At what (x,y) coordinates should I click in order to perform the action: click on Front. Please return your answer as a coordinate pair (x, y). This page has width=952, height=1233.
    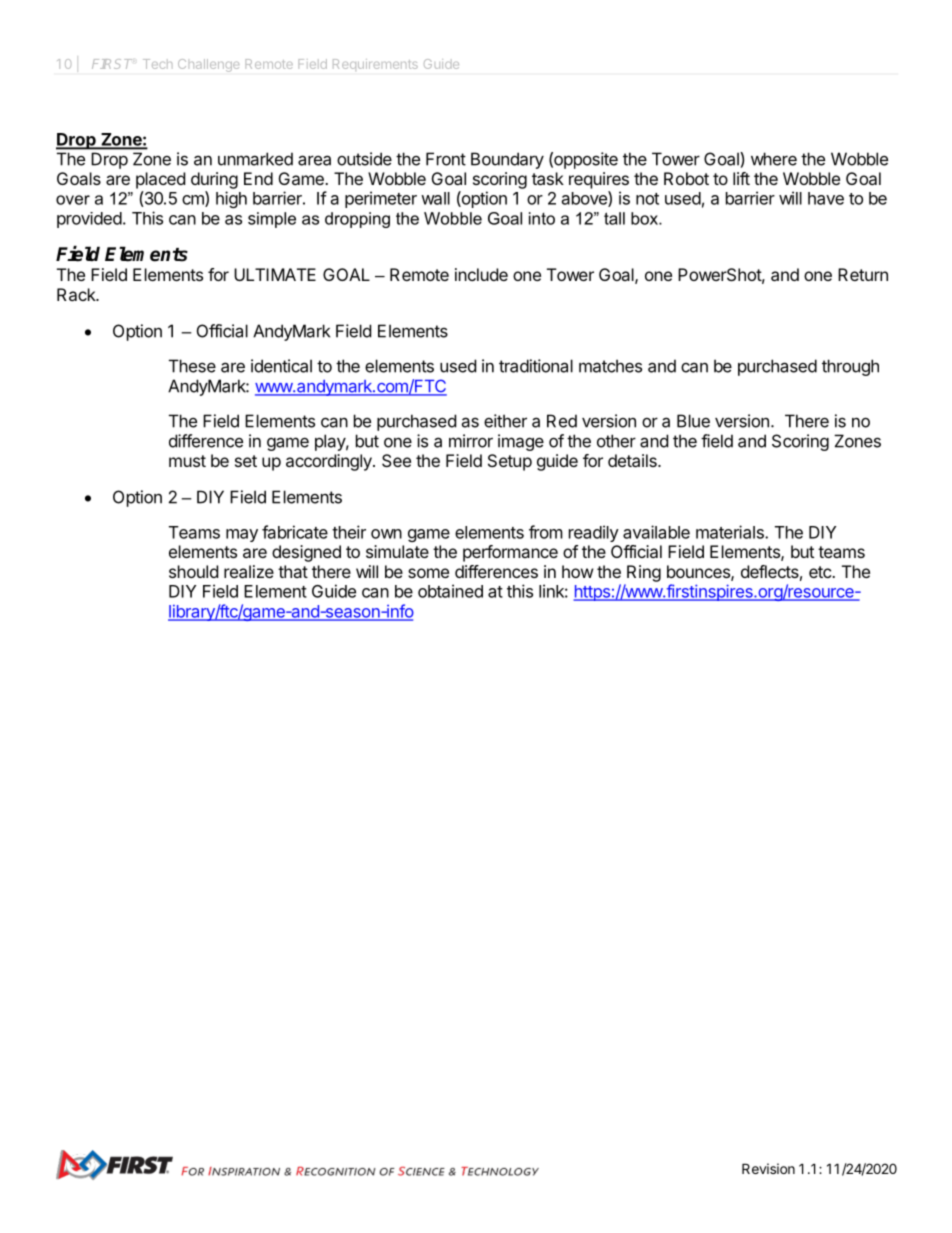
    Looking at the image, I should click on (446, 159).
